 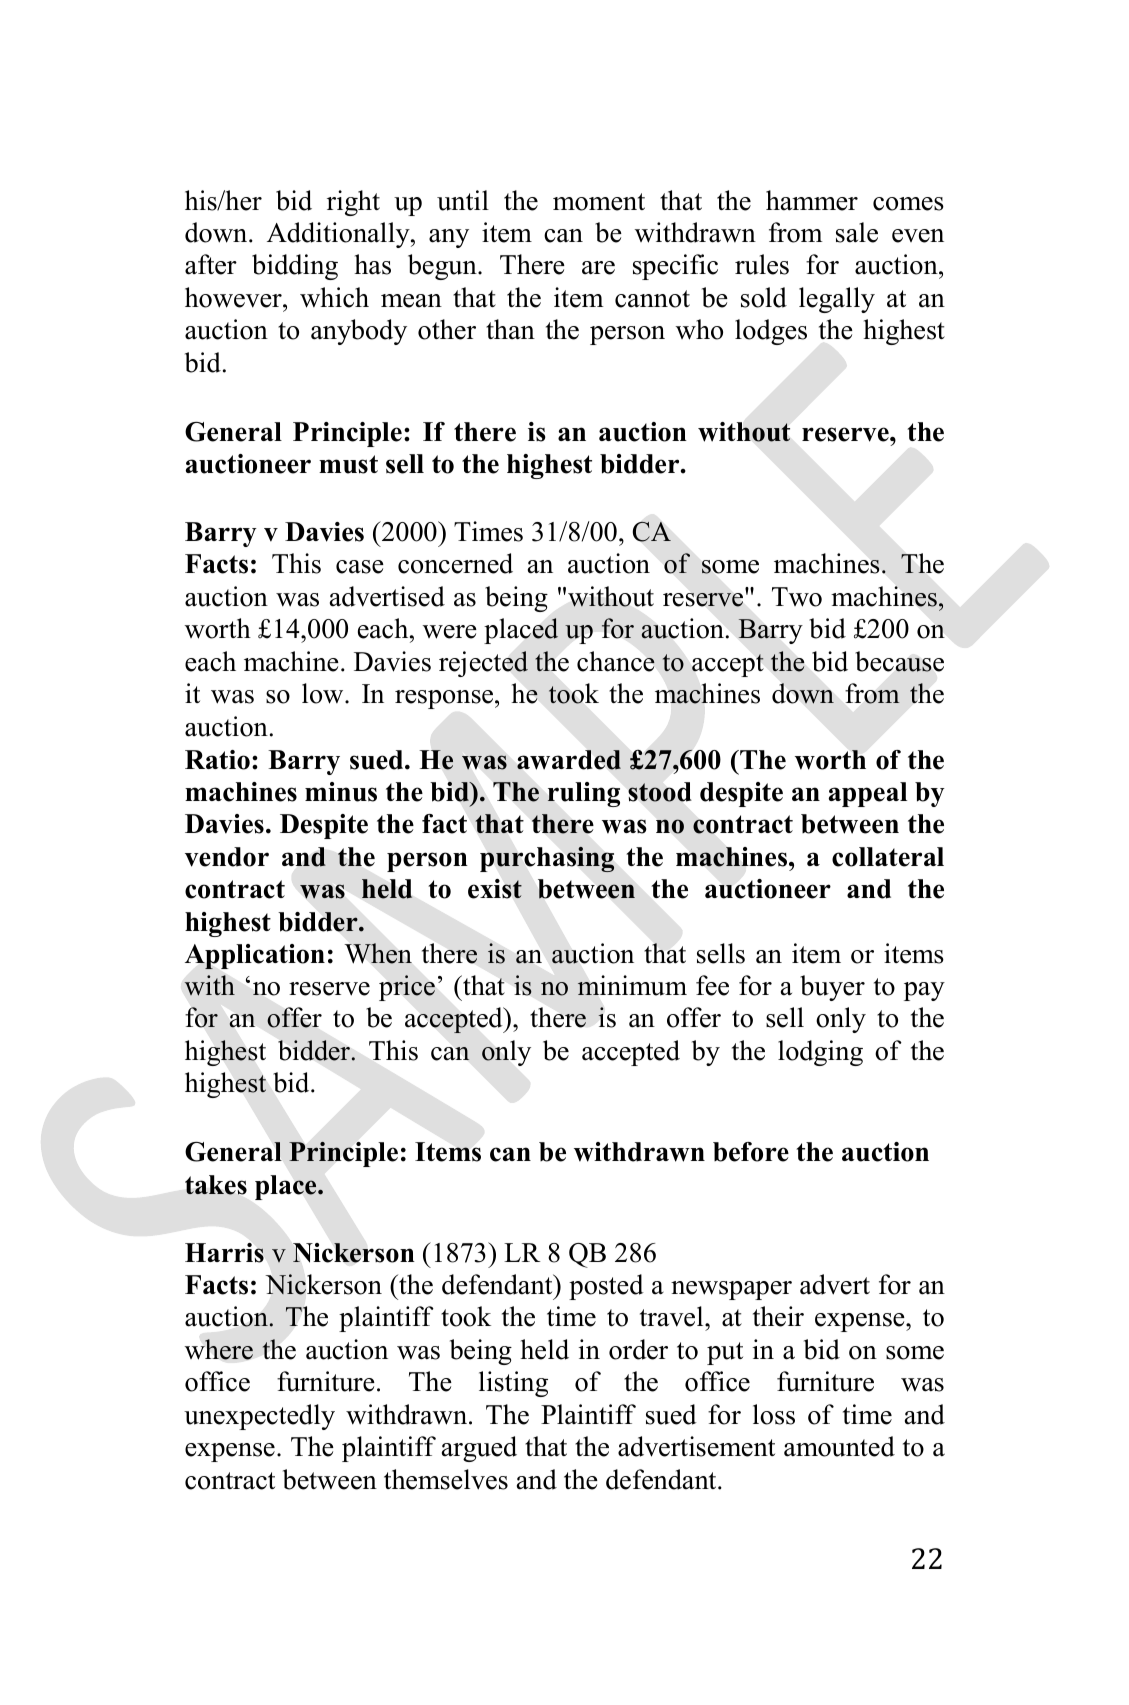 I want to click on listing, so click(x=513, y=1384).
